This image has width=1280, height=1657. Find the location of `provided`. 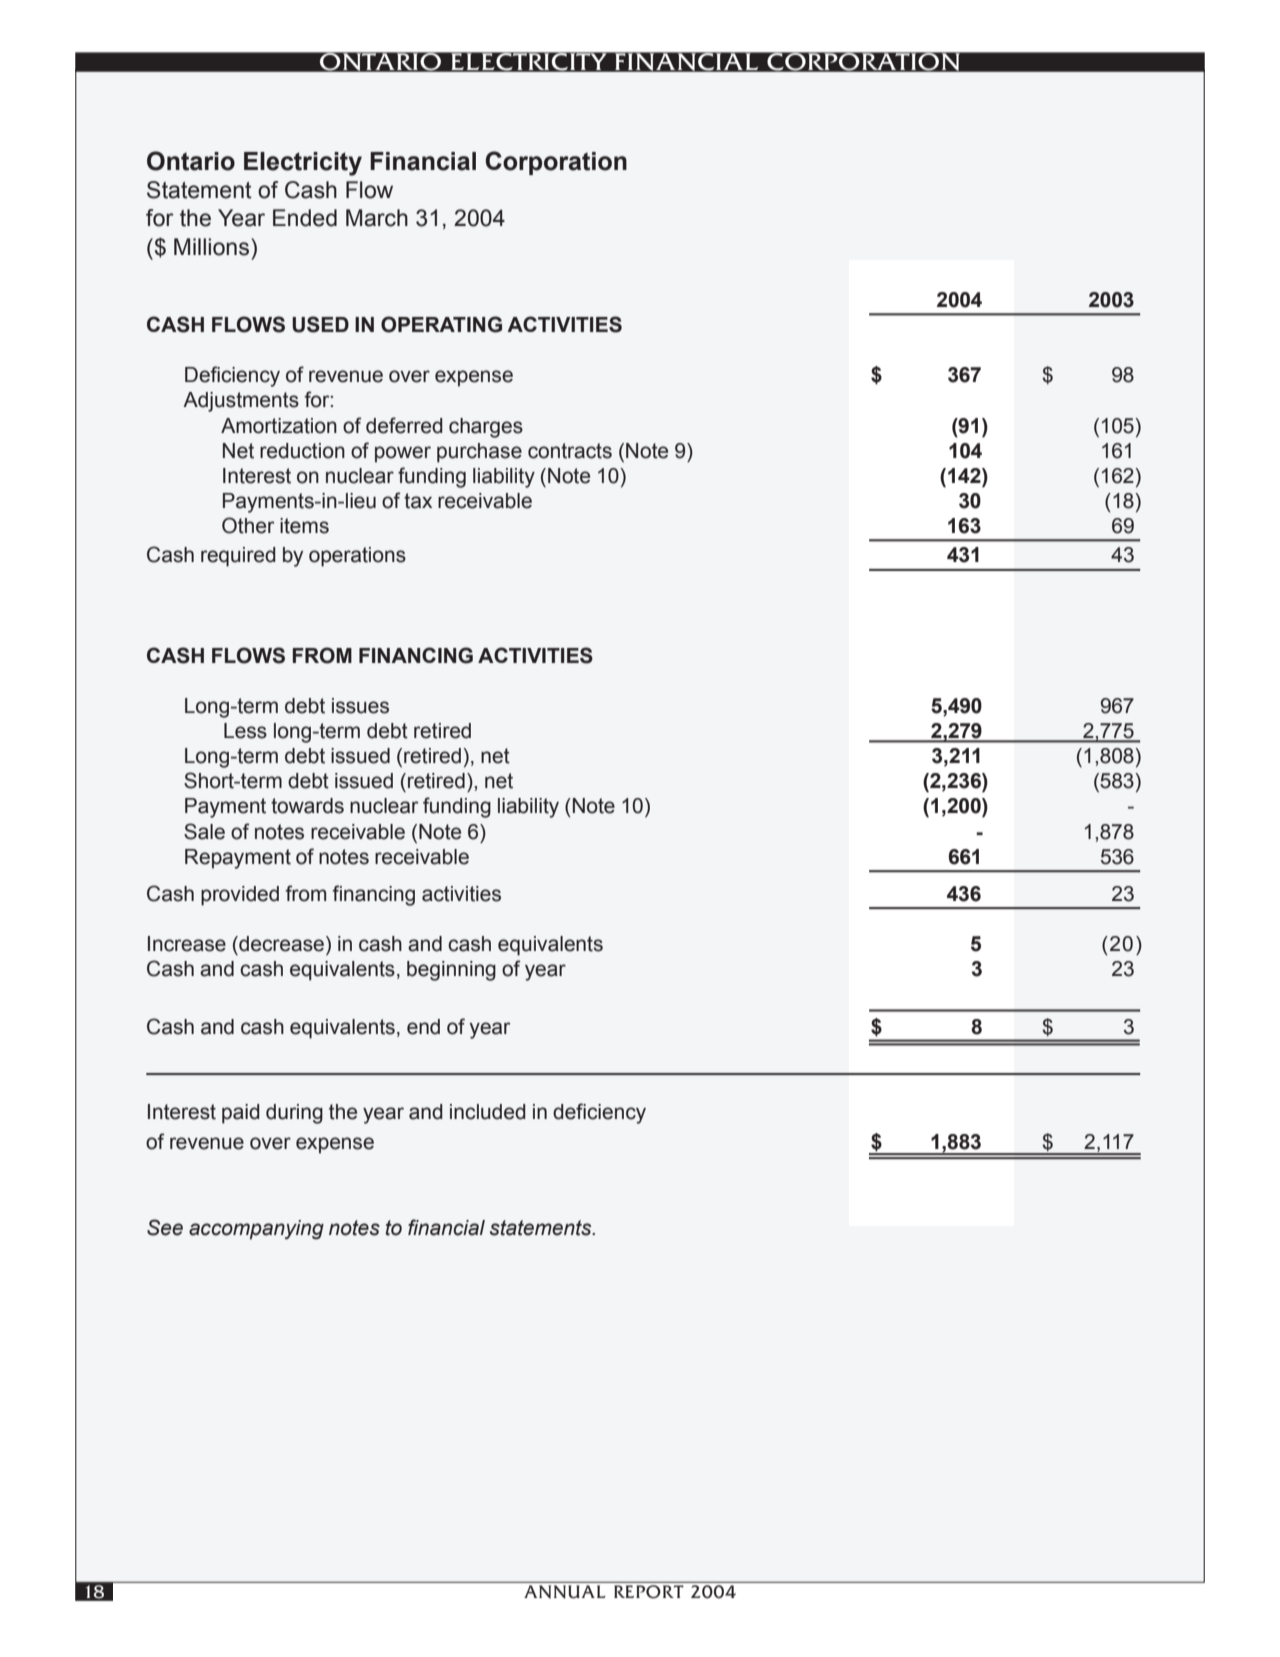

provided is located at coordinates (240, 896).
